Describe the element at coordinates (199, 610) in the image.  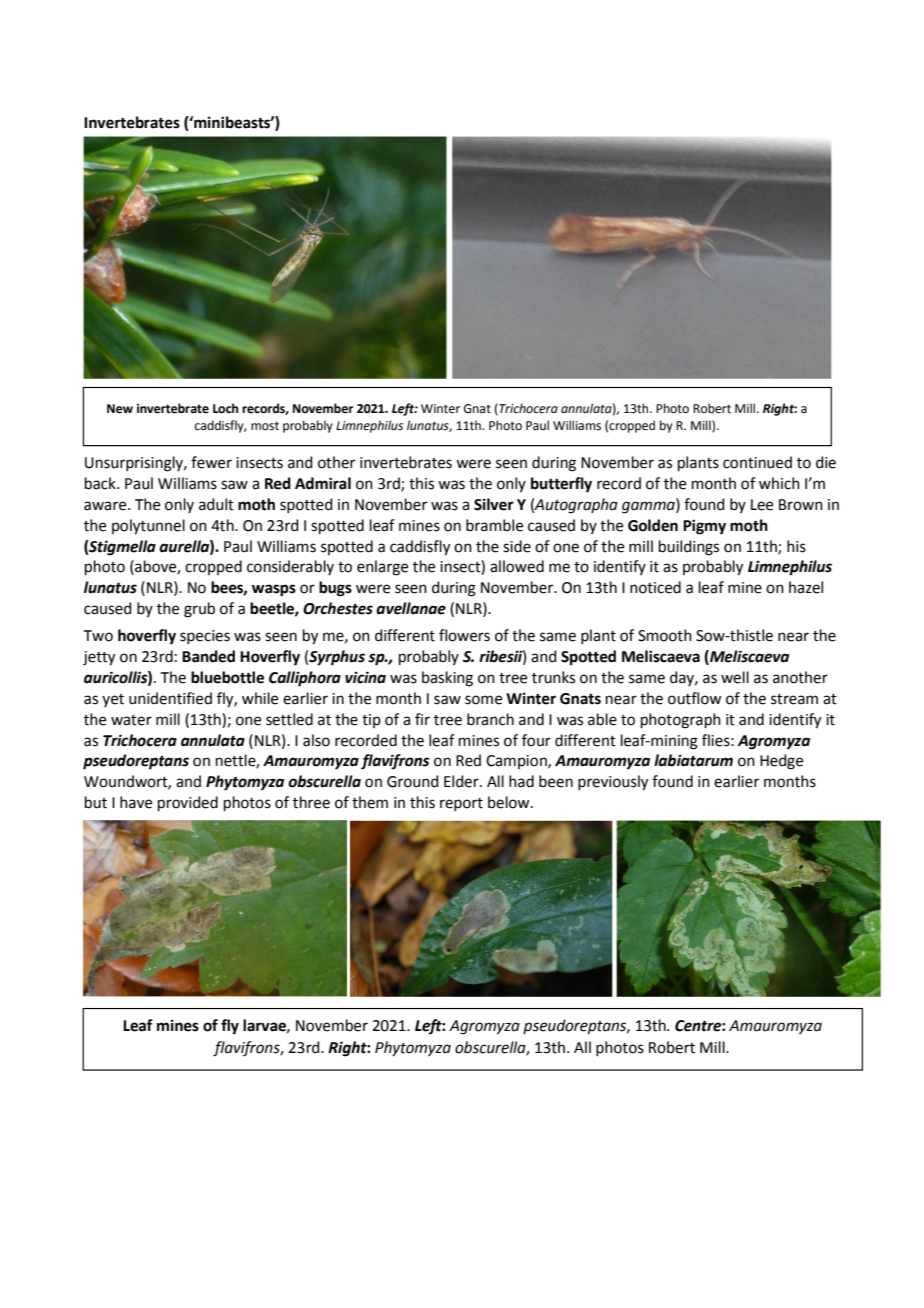
I see `grub` at that location.
